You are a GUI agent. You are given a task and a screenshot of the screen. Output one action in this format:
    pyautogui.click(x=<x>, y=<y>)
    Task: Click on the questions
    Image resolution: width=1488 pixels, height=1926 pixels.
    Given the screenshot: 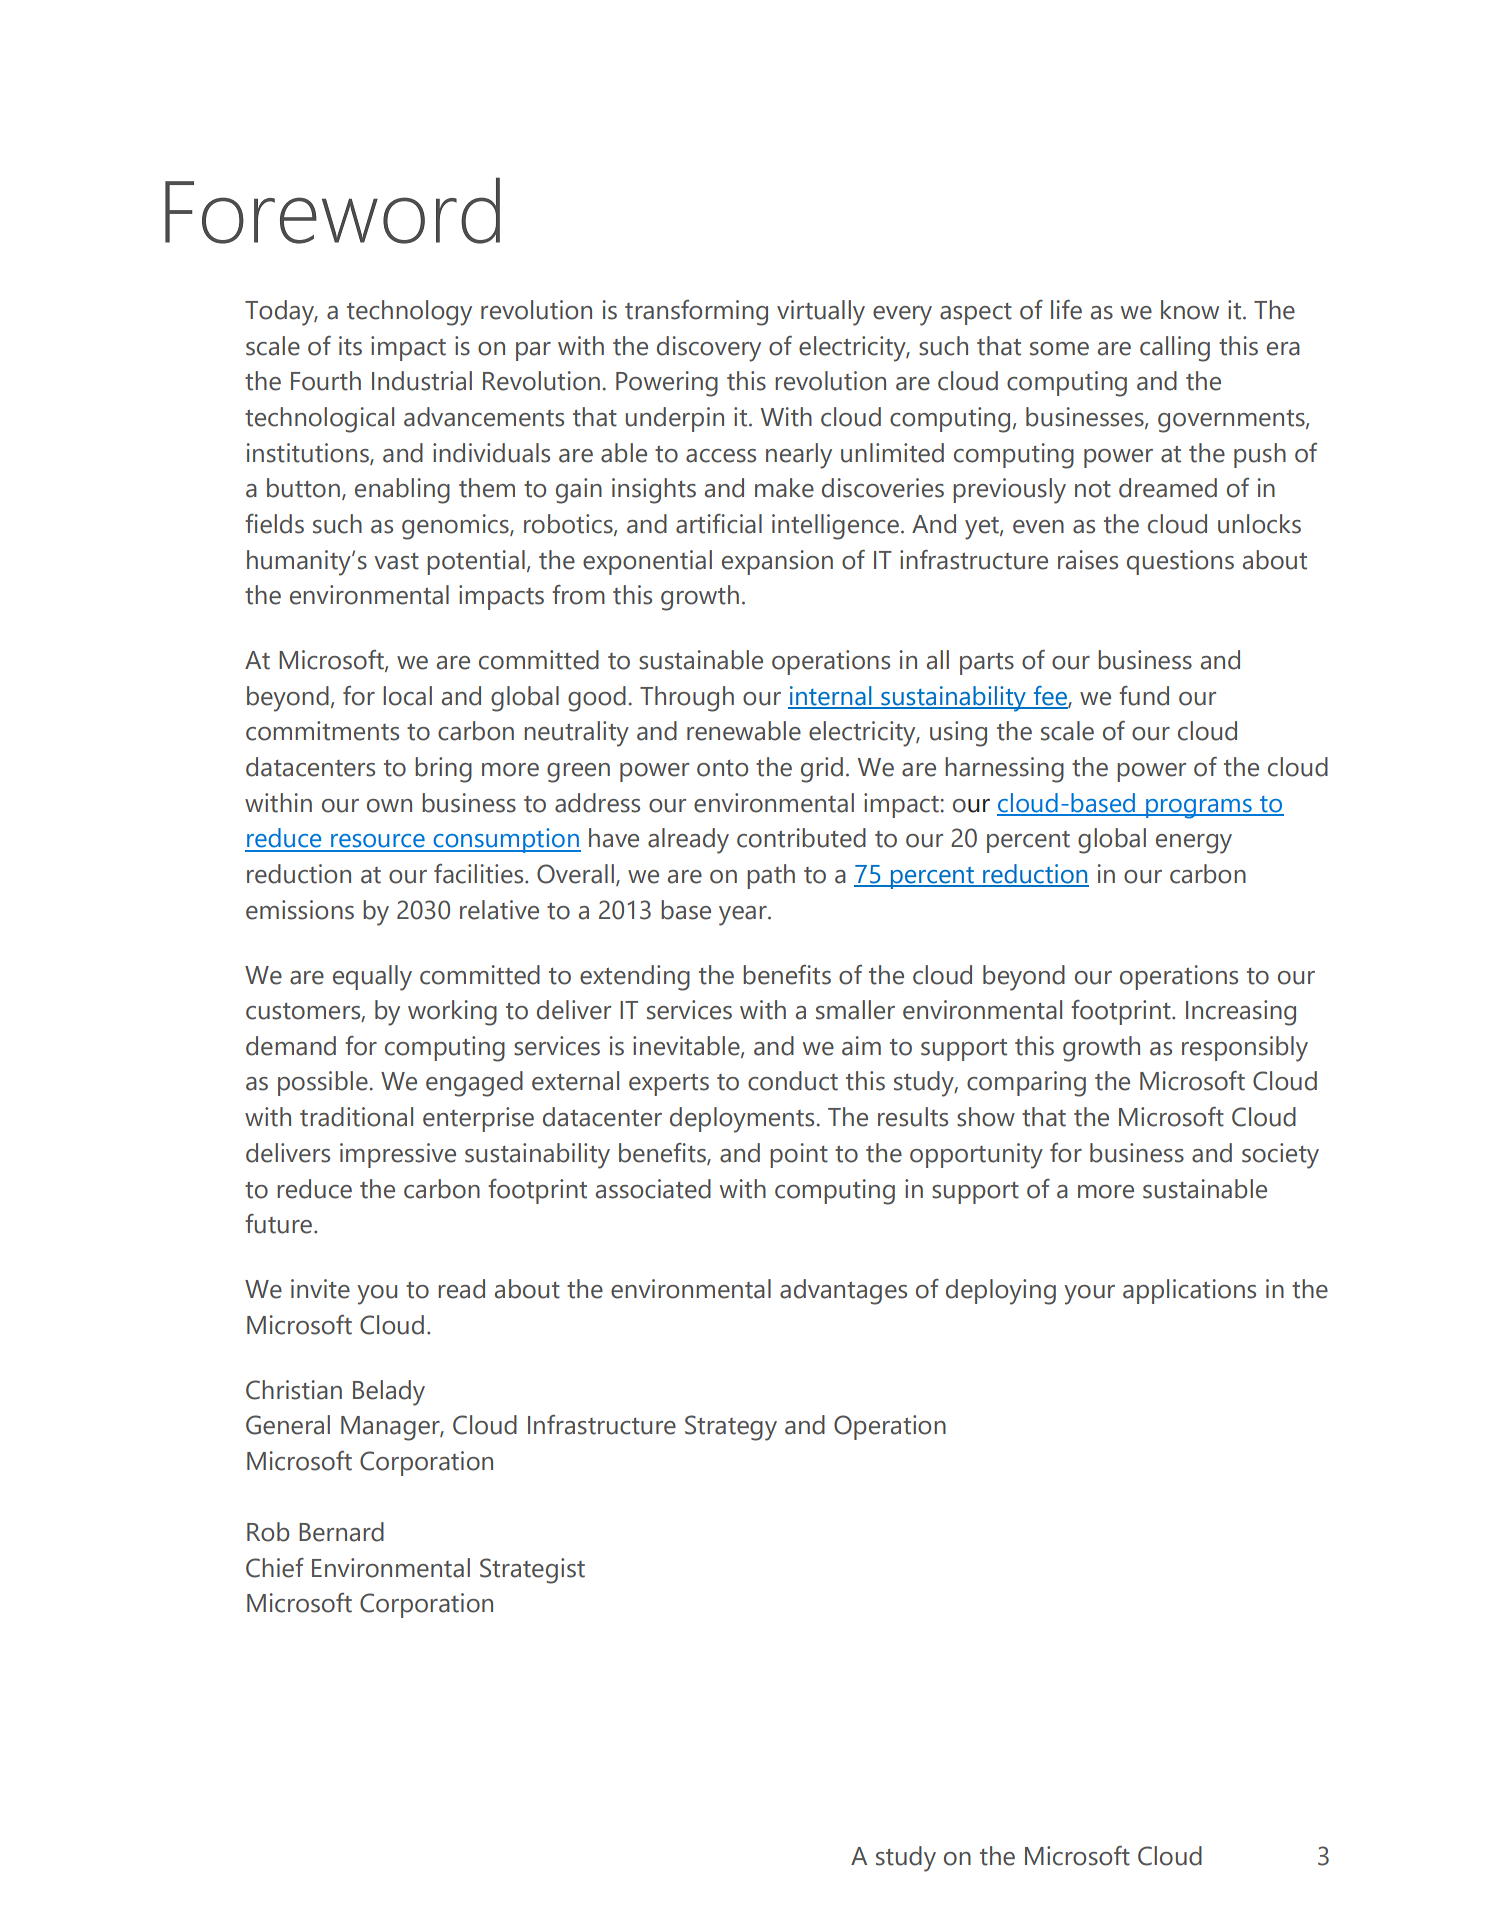 What is the action you would take?
    pyautogui.click(x=1180, y=562)
